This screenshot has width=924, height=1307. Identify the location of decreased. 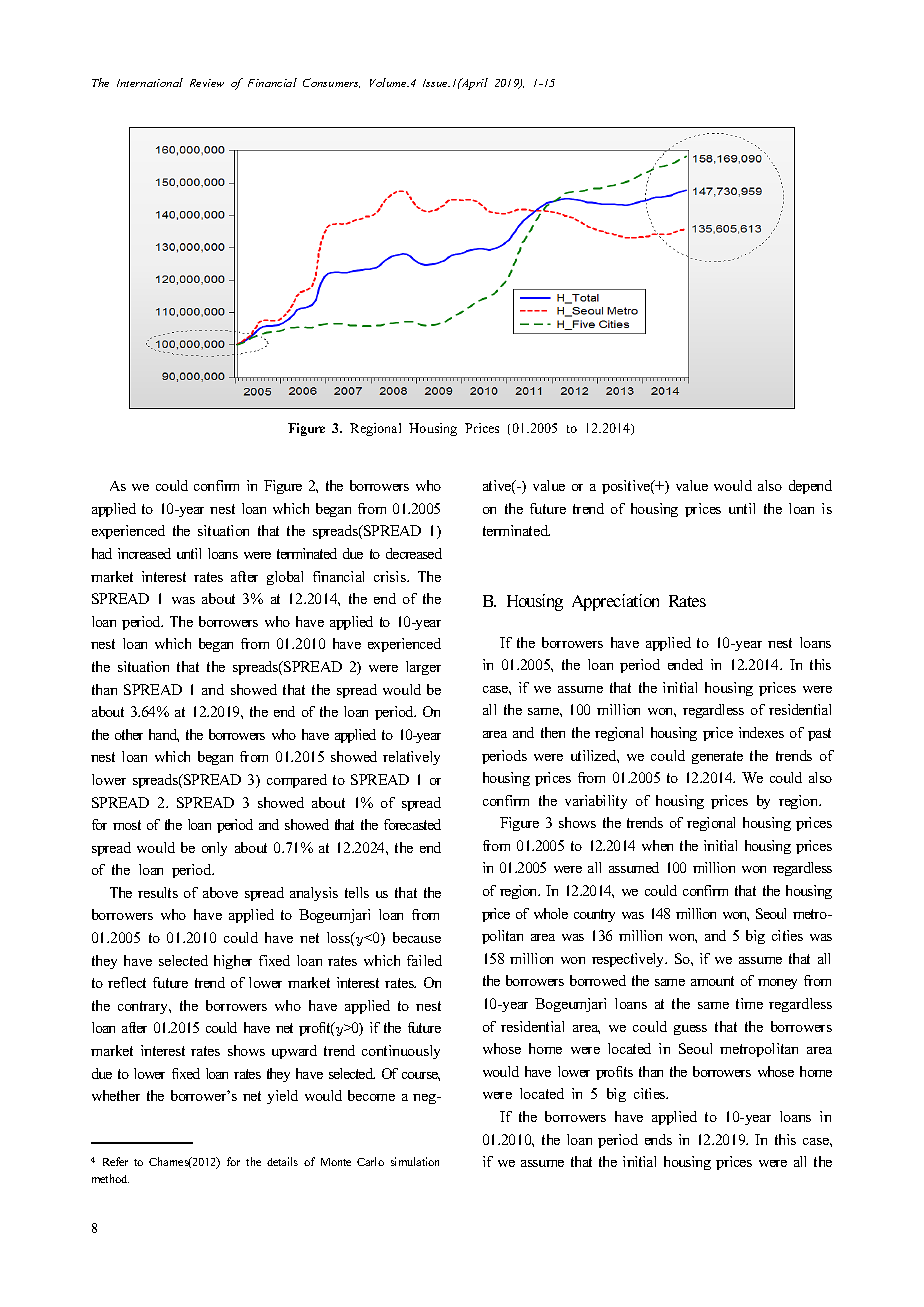
(414, 553).
